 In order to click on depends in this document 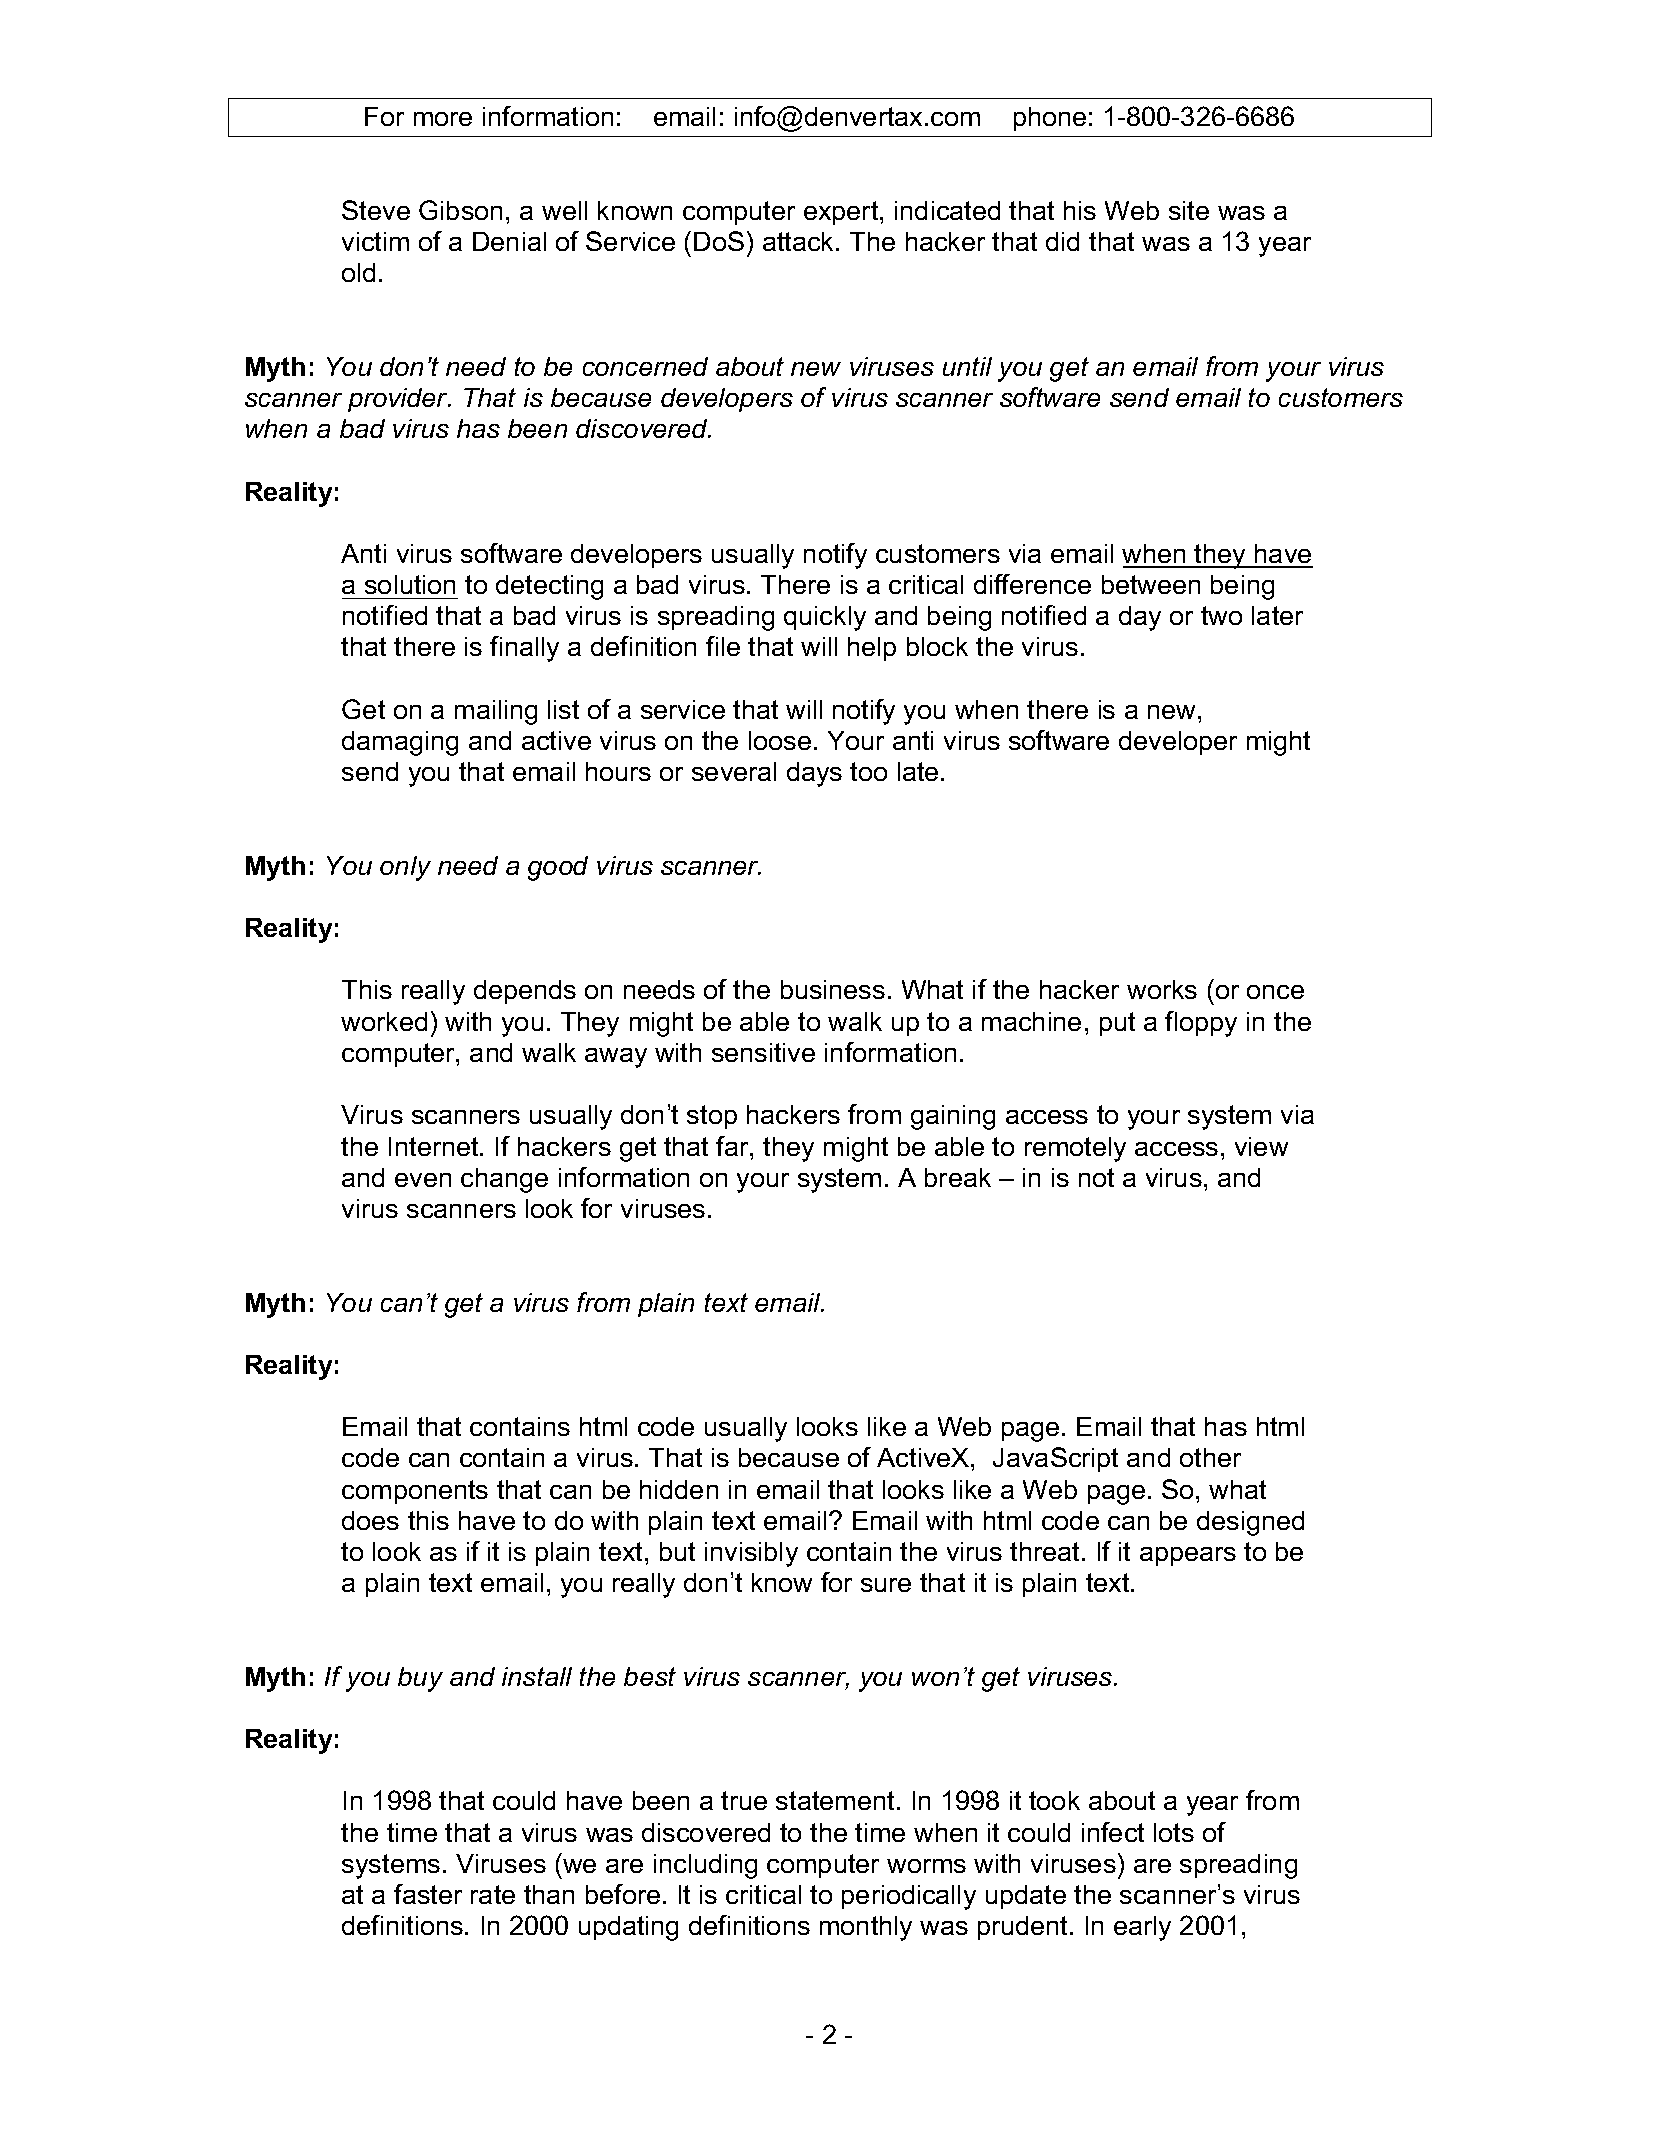, I will do `click(525, 992)`.
